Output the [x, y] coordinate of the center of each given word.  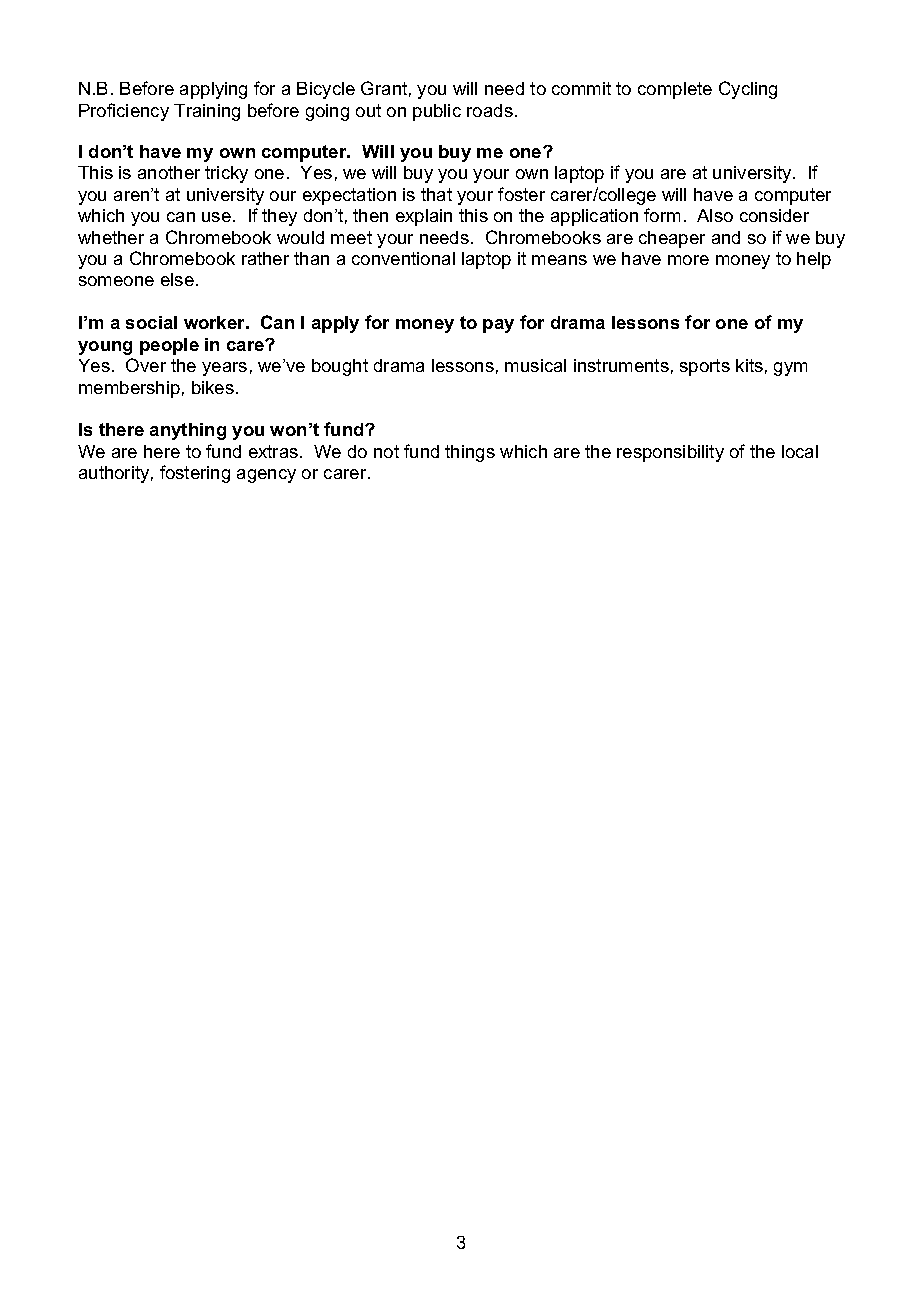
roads [490, 110]
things [470, 453]
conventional [403, 258]
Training [207, 112]
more [688, 260]
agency [266, 476]
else [177, 279]
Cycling [748, 90]
